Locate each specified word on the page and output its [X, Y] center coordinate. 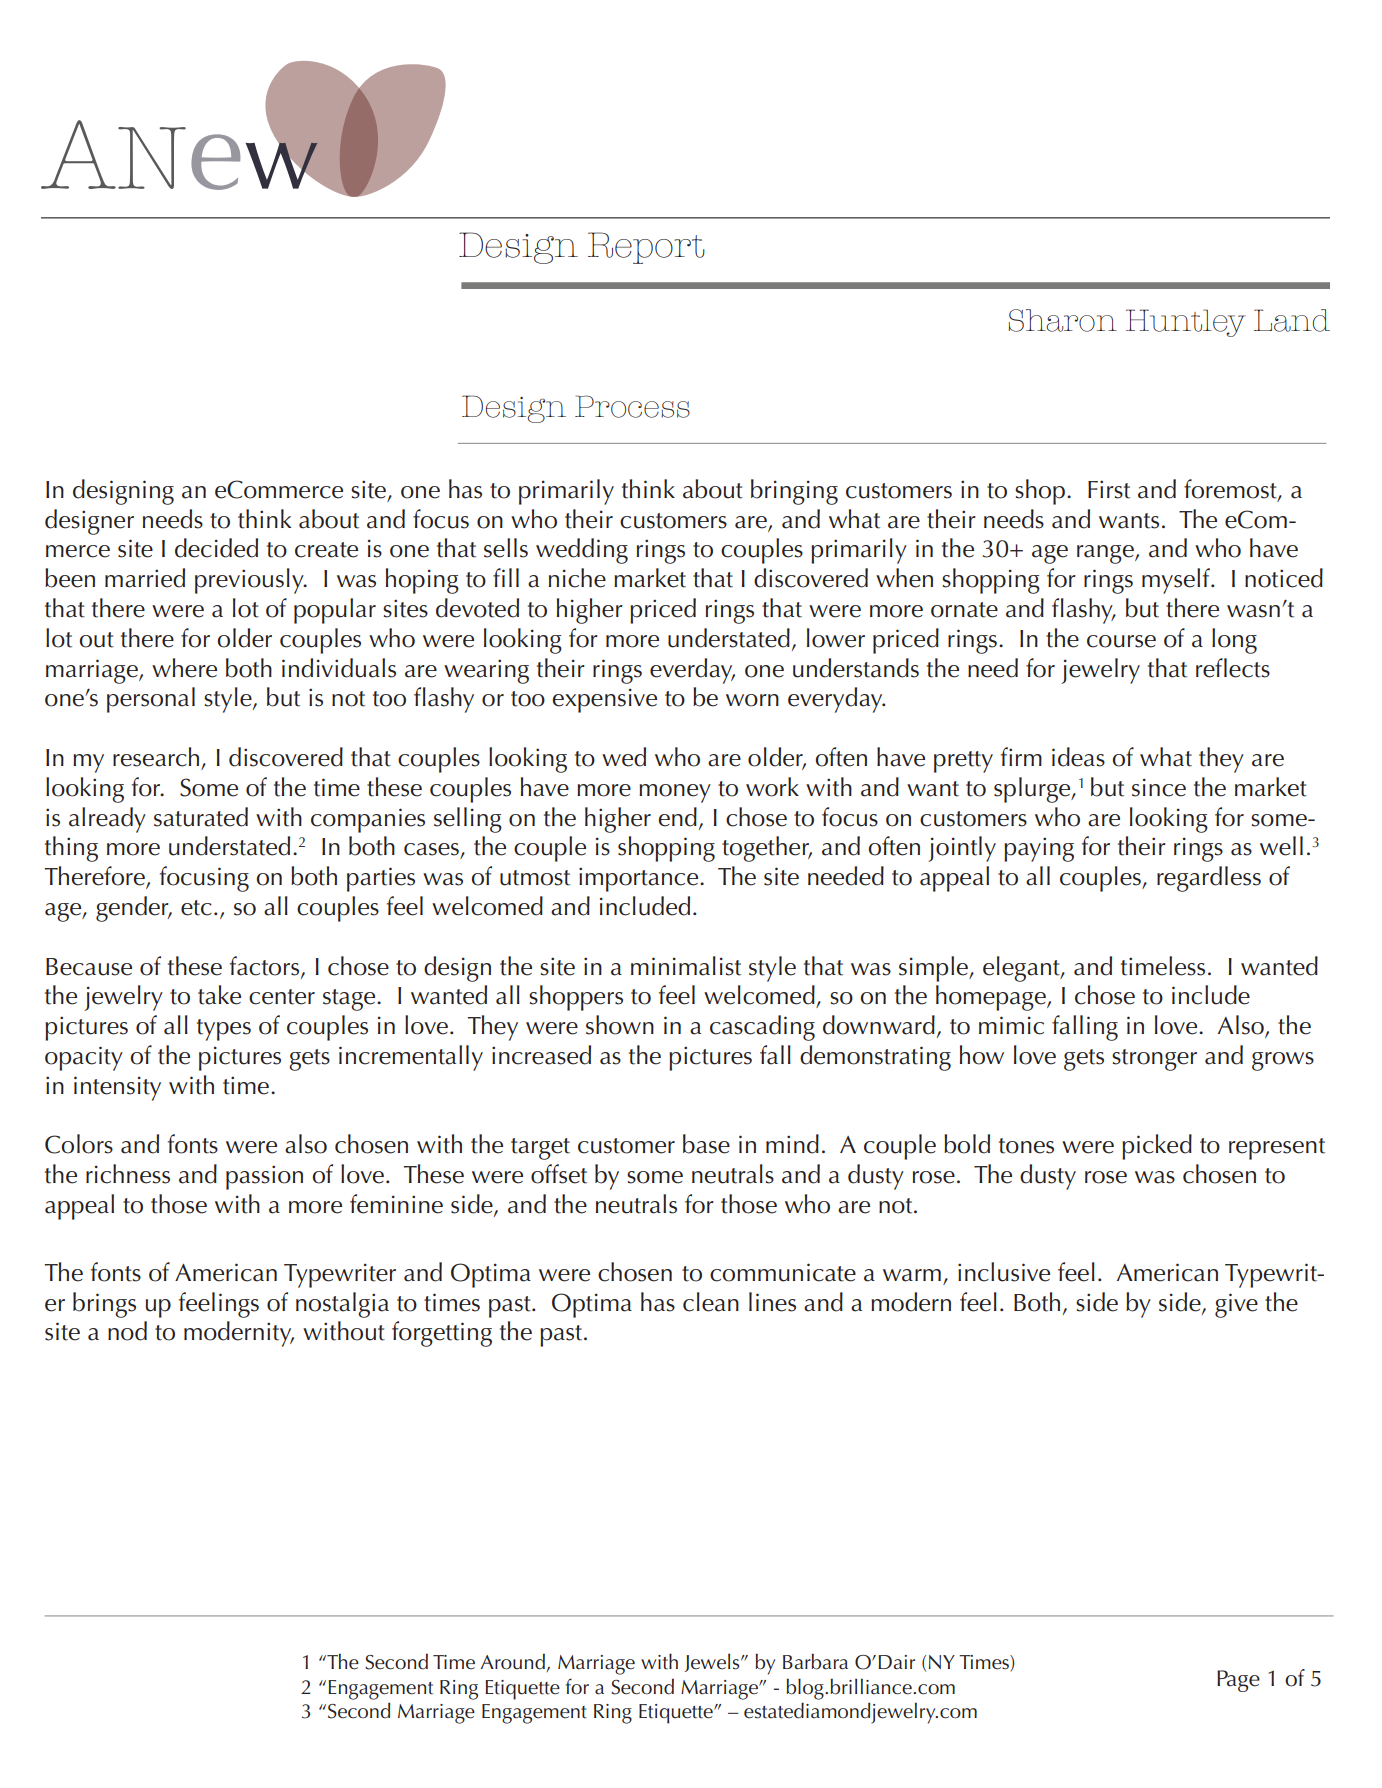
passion [264, 1177]
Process [632, 406]
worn [752, 700]
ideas [1078, 757]
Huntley [1186, 323]
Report [646, 248]
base [706, 1144]
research [156, 757]
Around [514, 1663]
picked [1157, 1147]
